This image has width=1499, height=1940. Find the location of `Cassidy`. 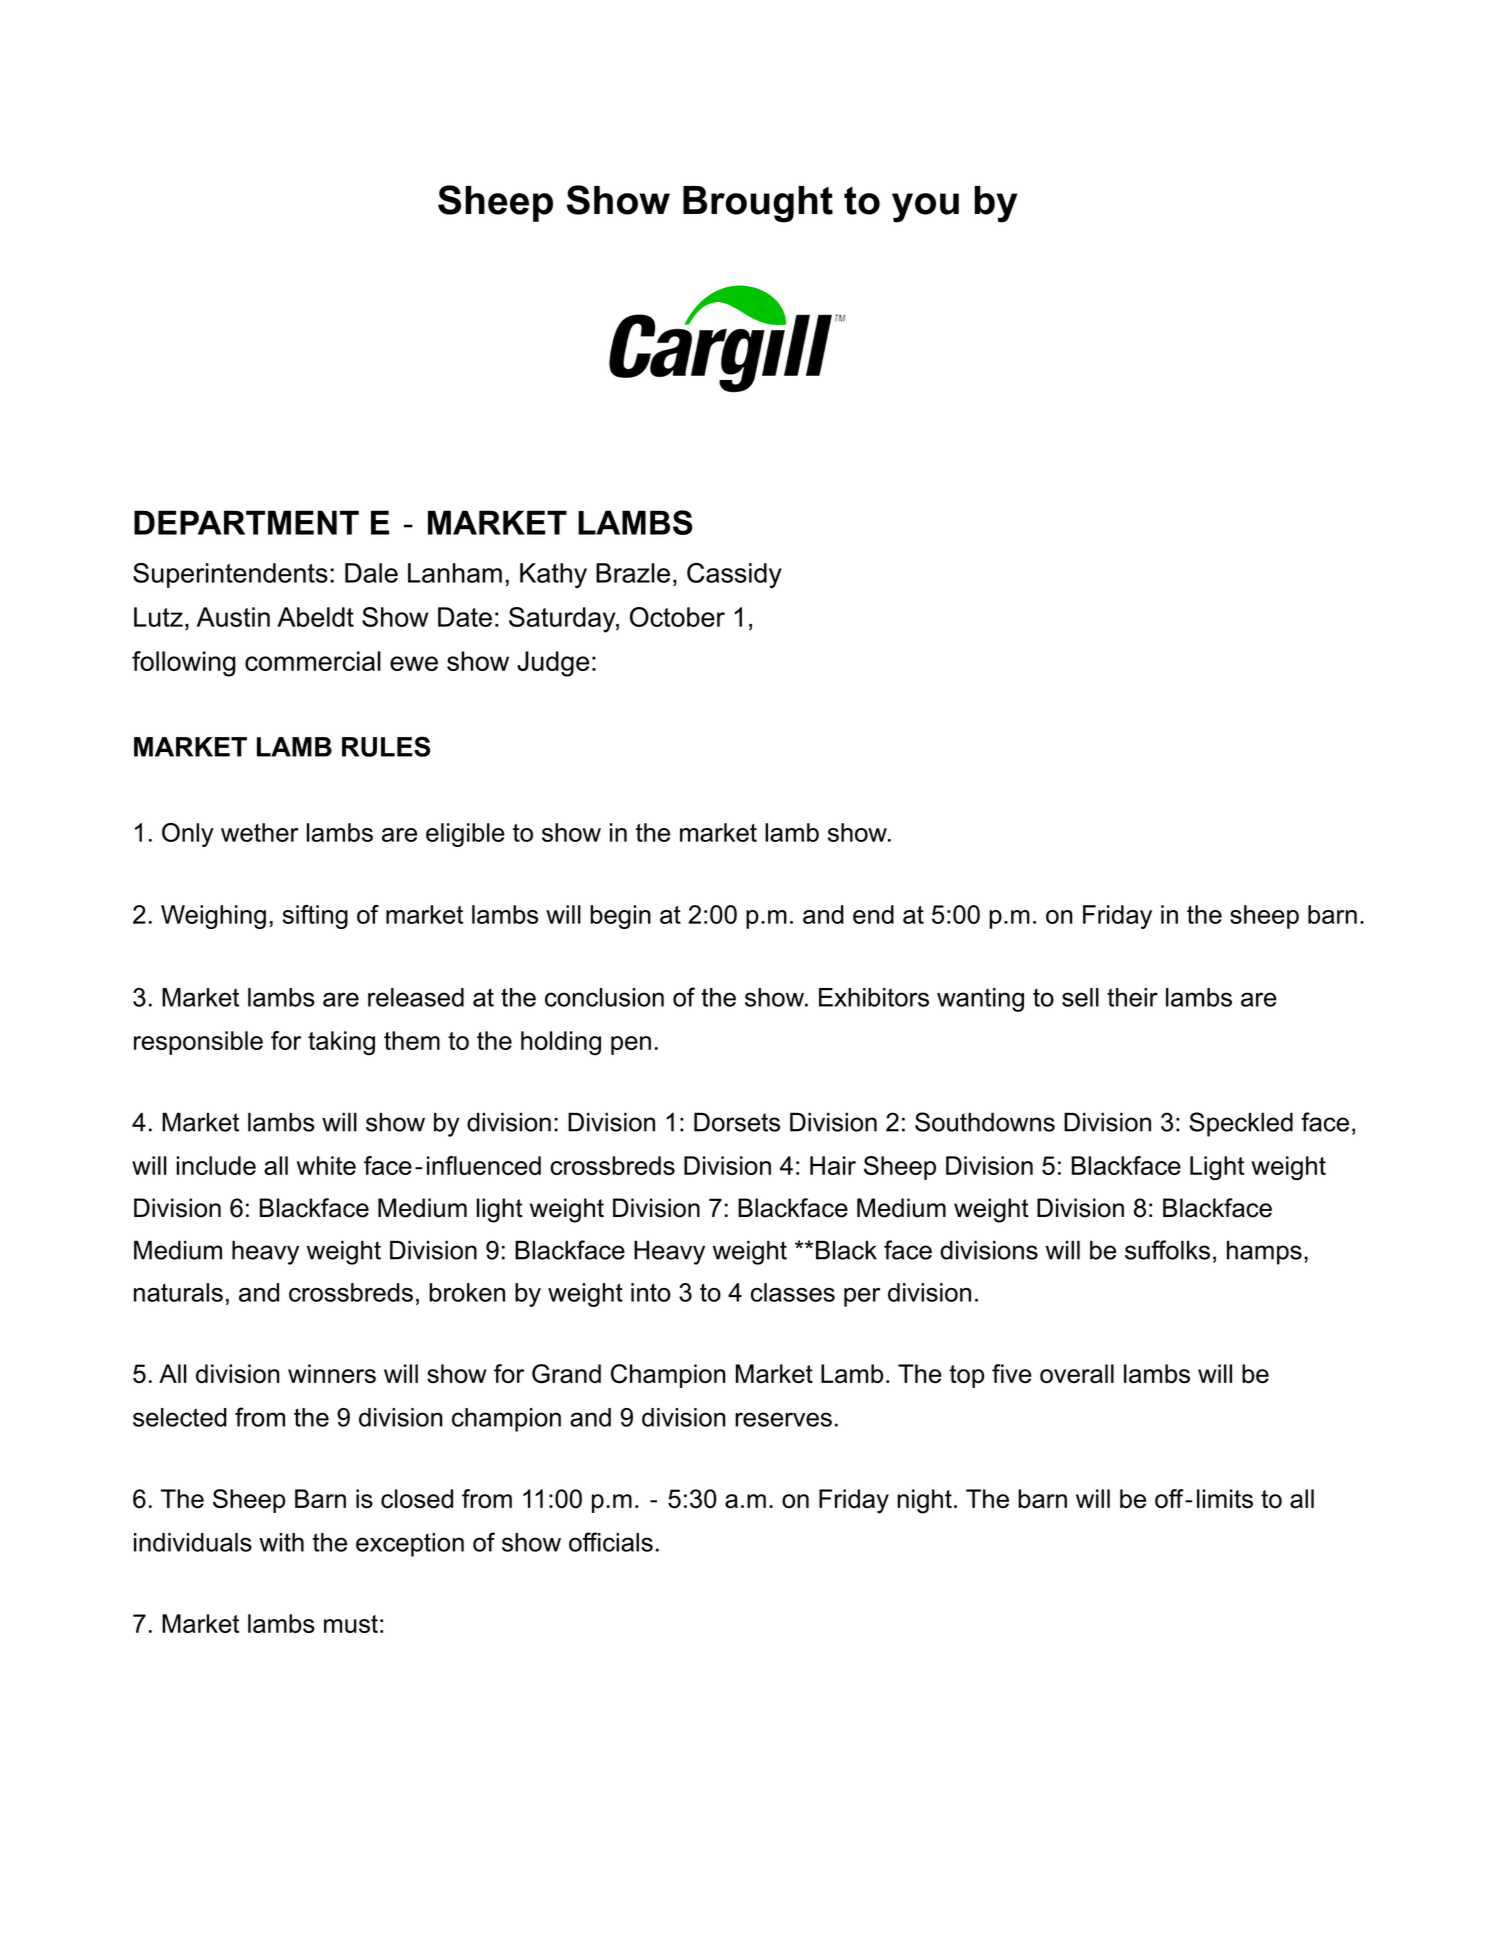

Cassidy is located at coordinates (734, 576).
